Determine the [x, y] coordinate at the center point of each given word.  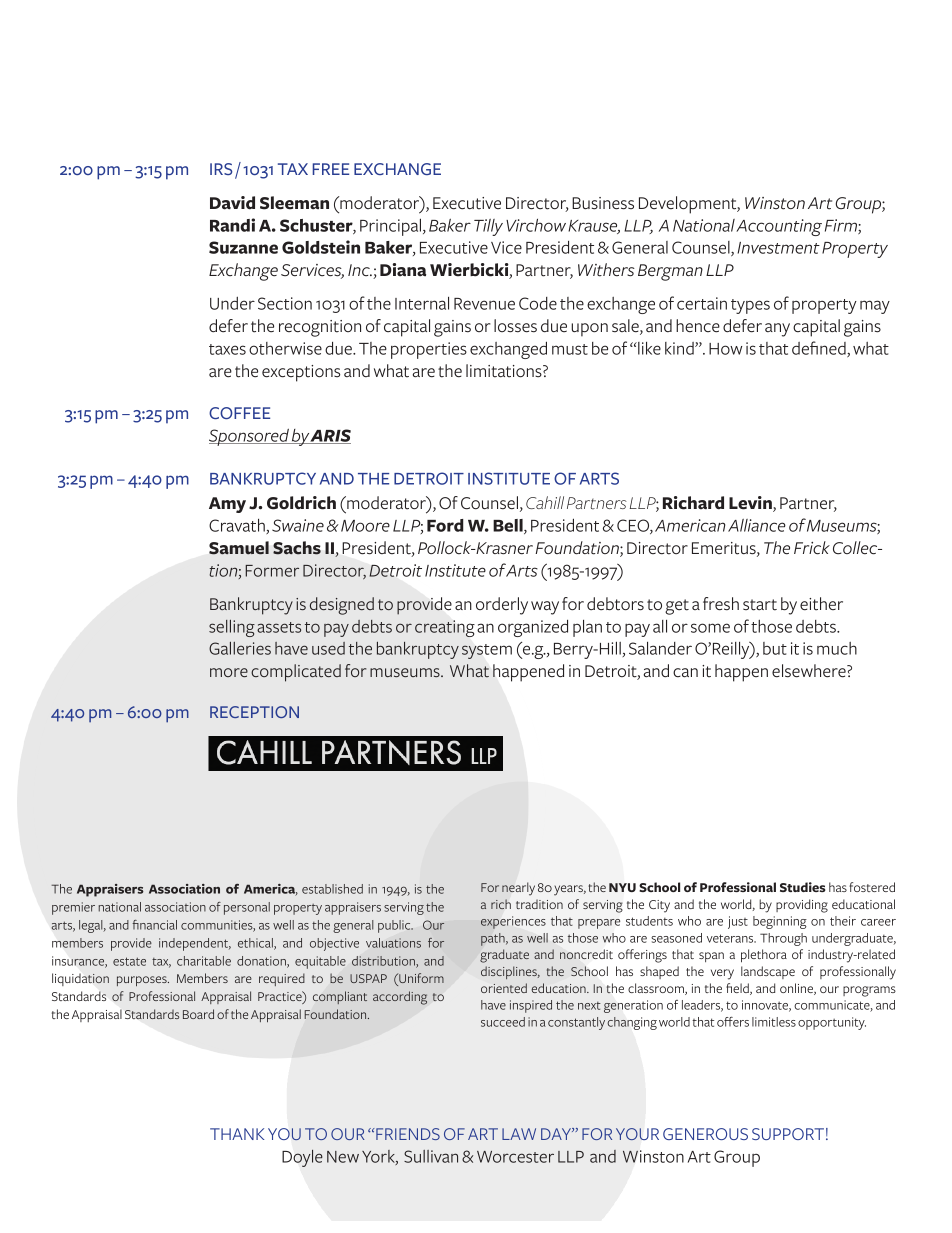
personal [247, 908]
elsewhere [810, 671]
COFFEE [239, 413]
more [229, 672]
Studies [802, 887]
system [487, 651]
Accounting [779, 227]
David [232, 203]
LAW [519, 1134]
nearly [518, 889]
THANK [237, 1134]
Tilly [488, 227]
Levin [751, 504]
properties [429, 350]
